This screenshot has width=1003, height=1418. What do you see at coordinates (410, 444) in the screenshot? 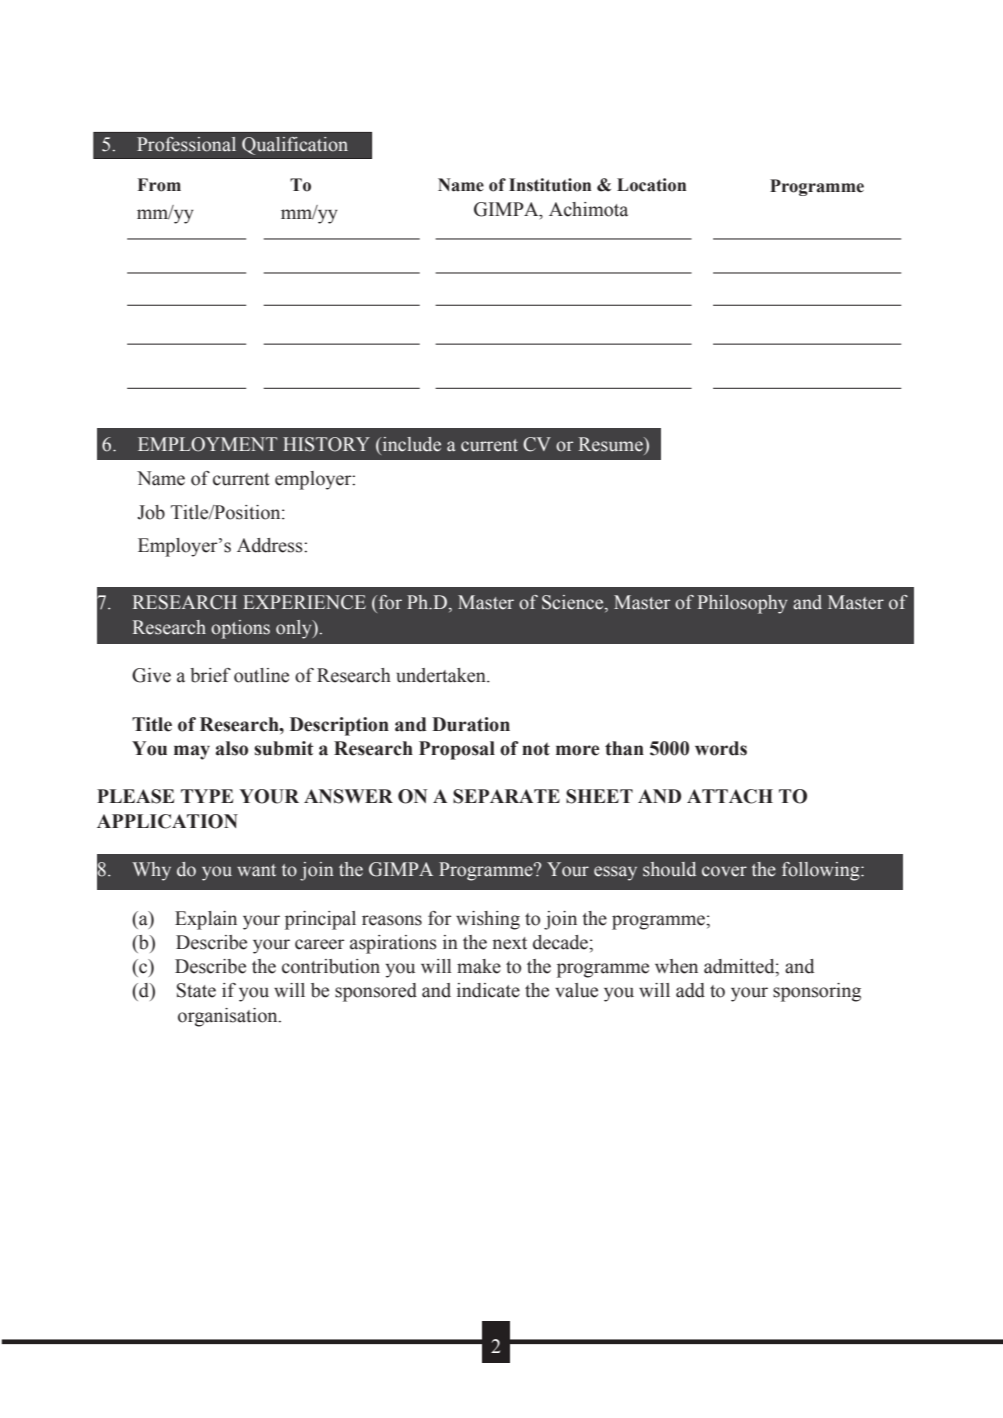
I see `include` at bounding box center [410, 444].
